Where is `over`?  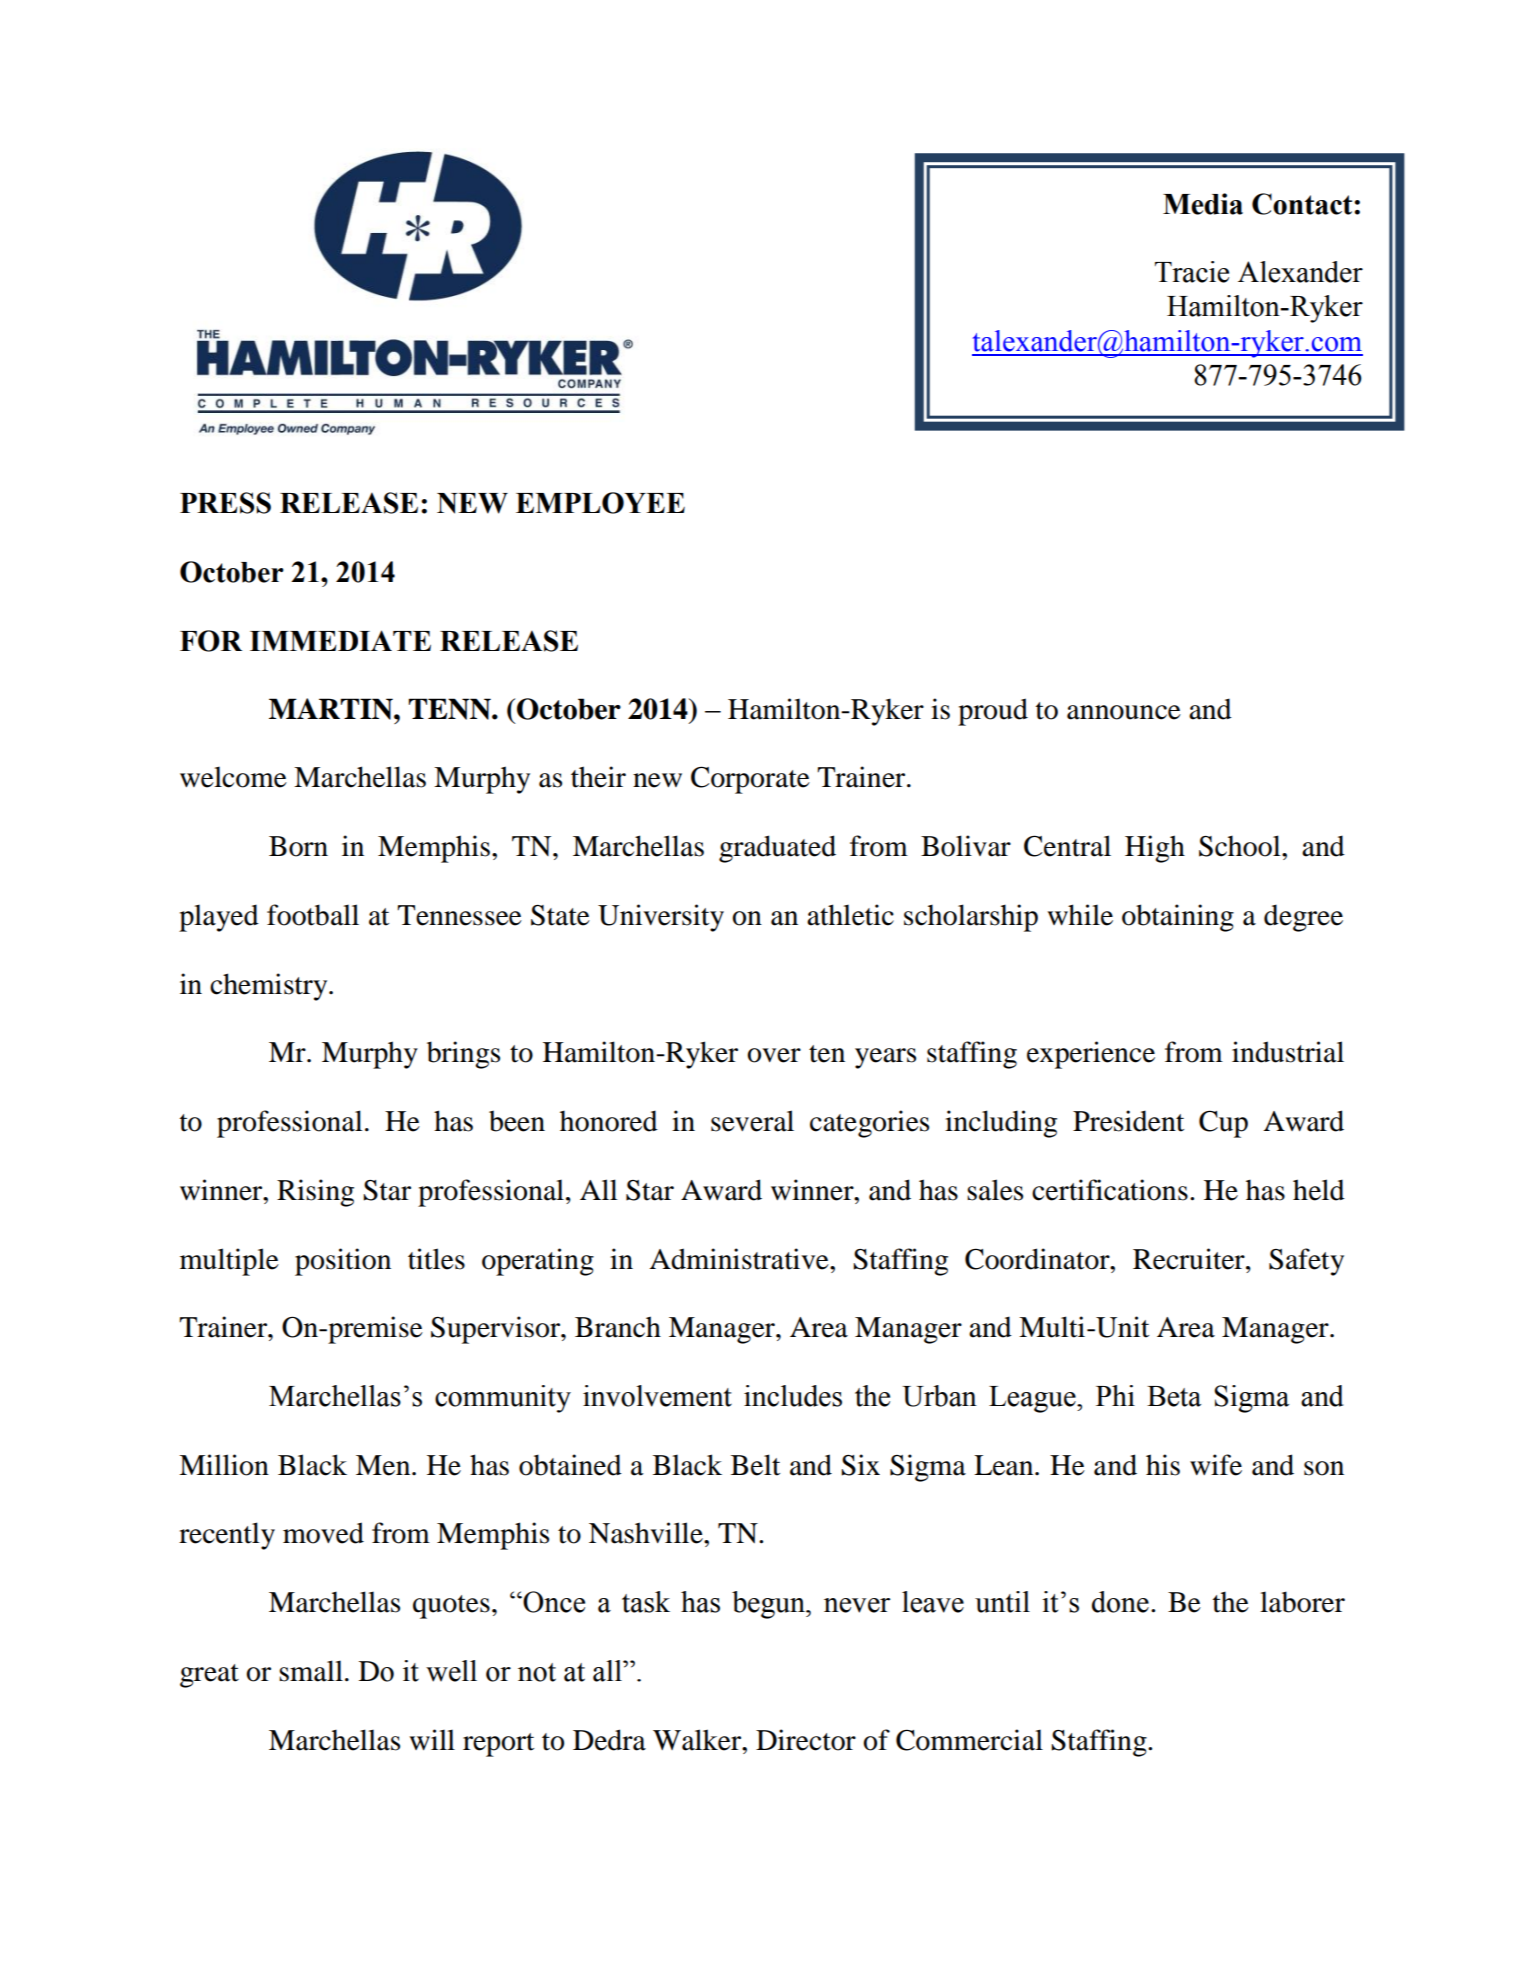 over is located at coordinates (774, 1055).
